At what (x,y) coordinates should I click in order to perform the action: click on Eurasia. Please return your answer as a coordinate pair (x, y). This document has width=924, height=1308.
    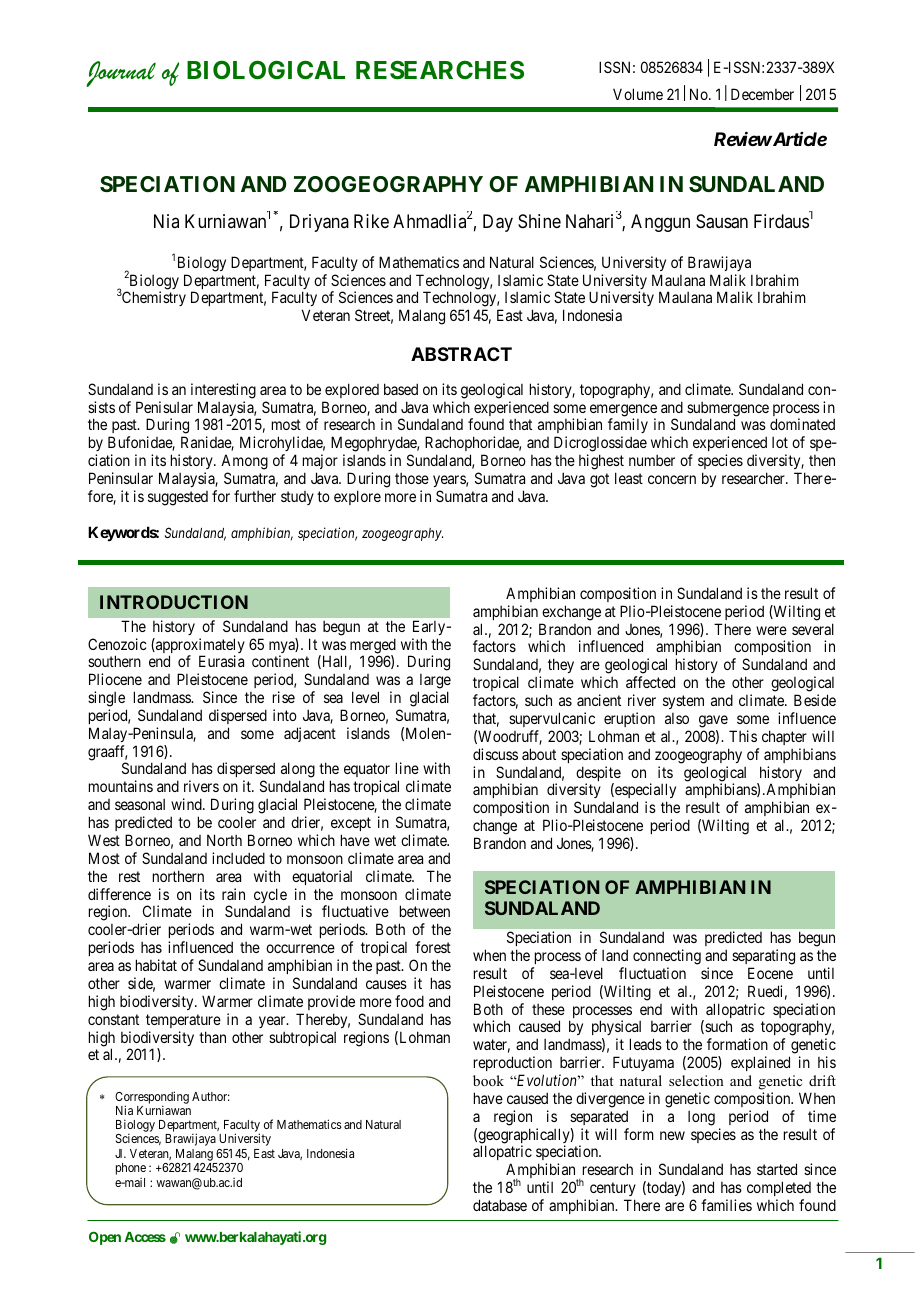
    Looking at the image, I should click on (221, 661).
